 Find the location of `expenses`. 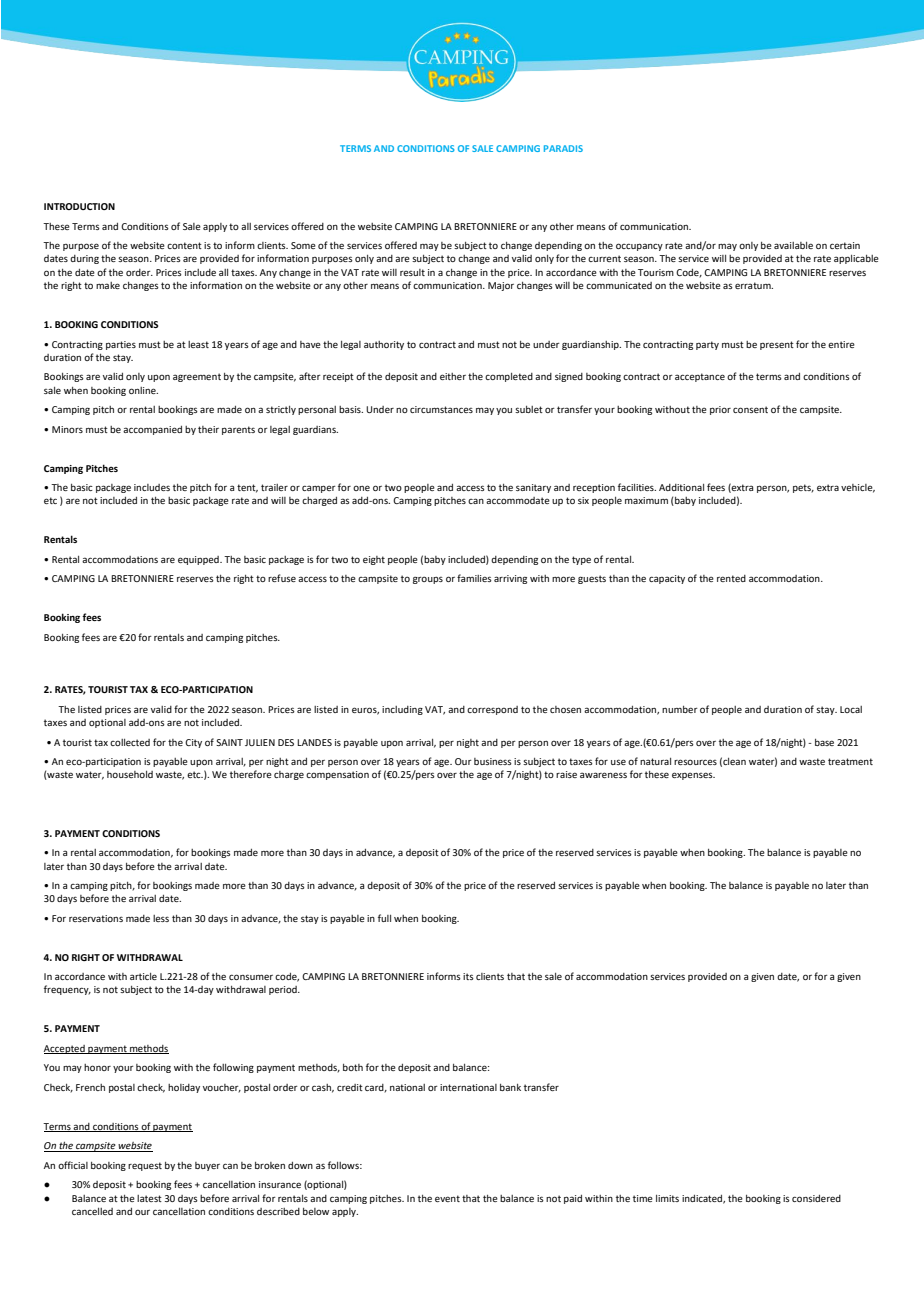

expenses is located at coordinates (693, 776).
